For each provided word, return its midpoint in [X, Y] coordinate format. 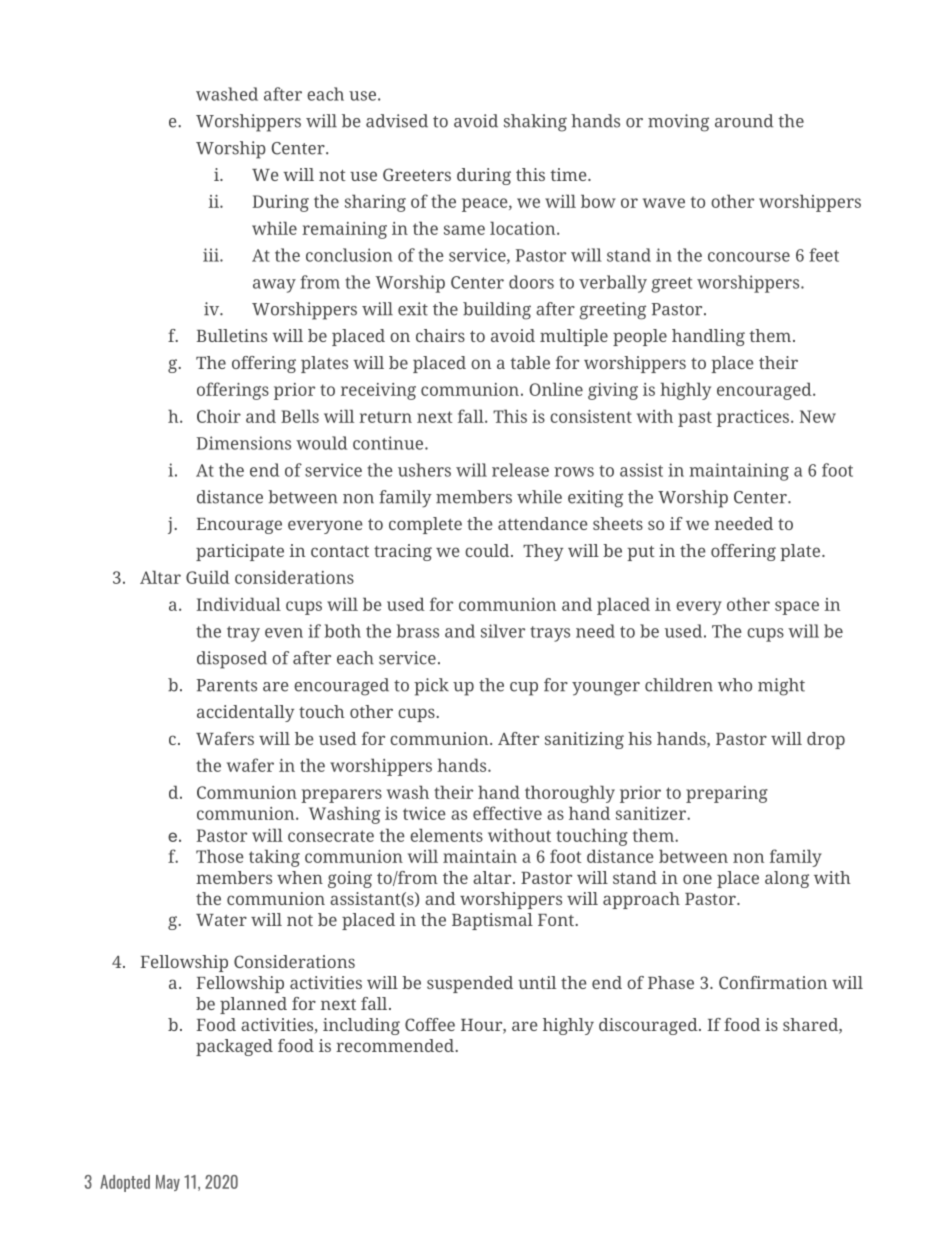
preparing [727, 794]
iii [212, 255]
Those [220, 856]
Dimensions [244, 443]
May [168, 1183]
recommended [396, 1045]
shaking [535, 123]
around [744, 121]
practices [753, 418]
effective [507, 813]
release [520, 470]
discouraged [649, 1026]
